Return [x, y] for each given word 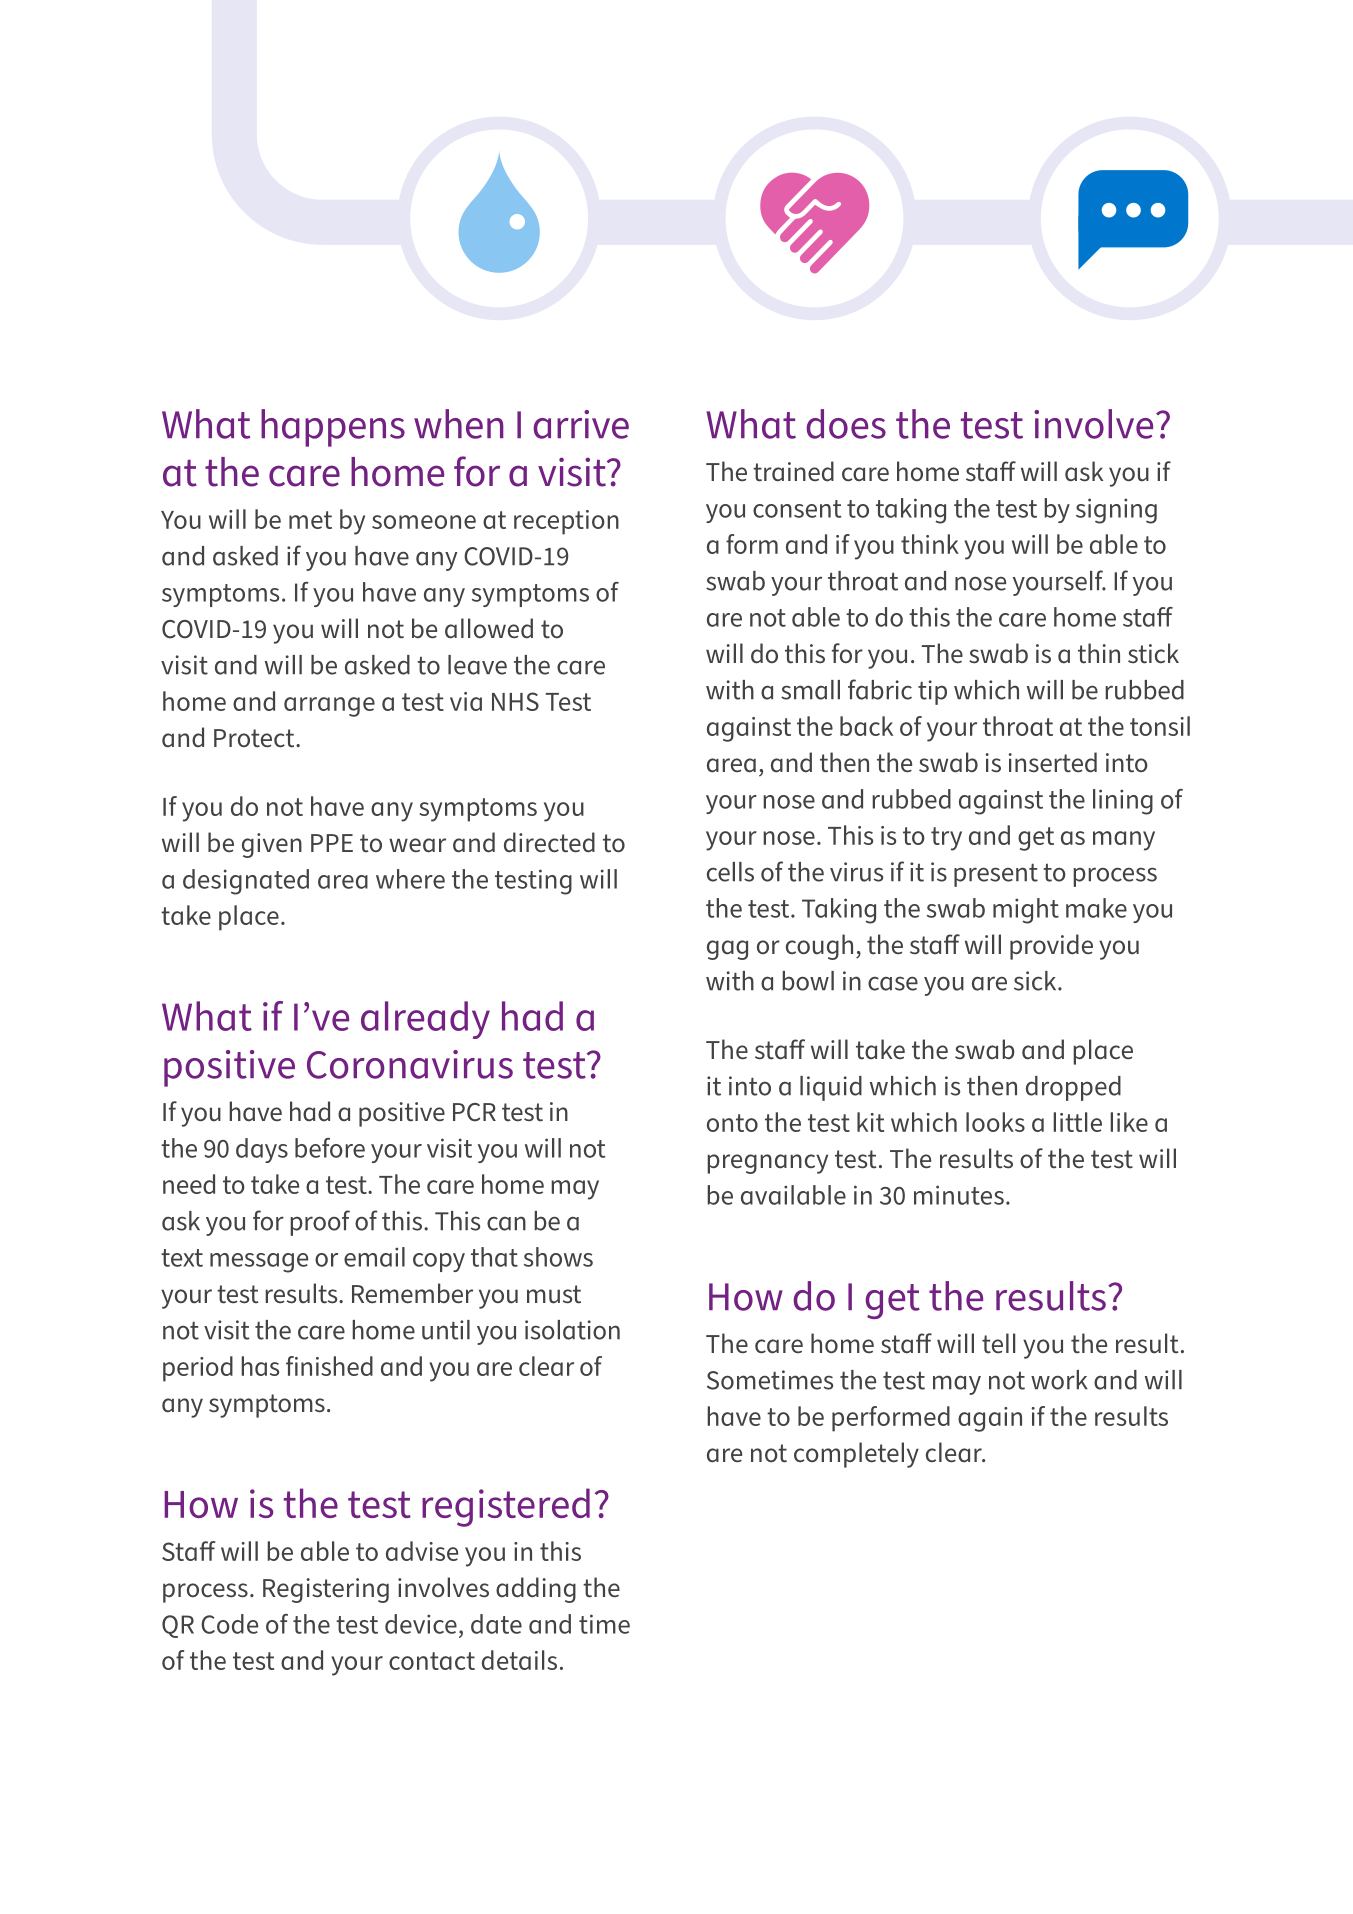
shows [558, 1257]
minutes [959, 1195]
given [272, 845]
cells [730, 872]
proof [320, 1223]
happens [333, 428]
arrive [581, 424]
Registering [326, 1590]
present [996, 875]
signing [1116, 511]
